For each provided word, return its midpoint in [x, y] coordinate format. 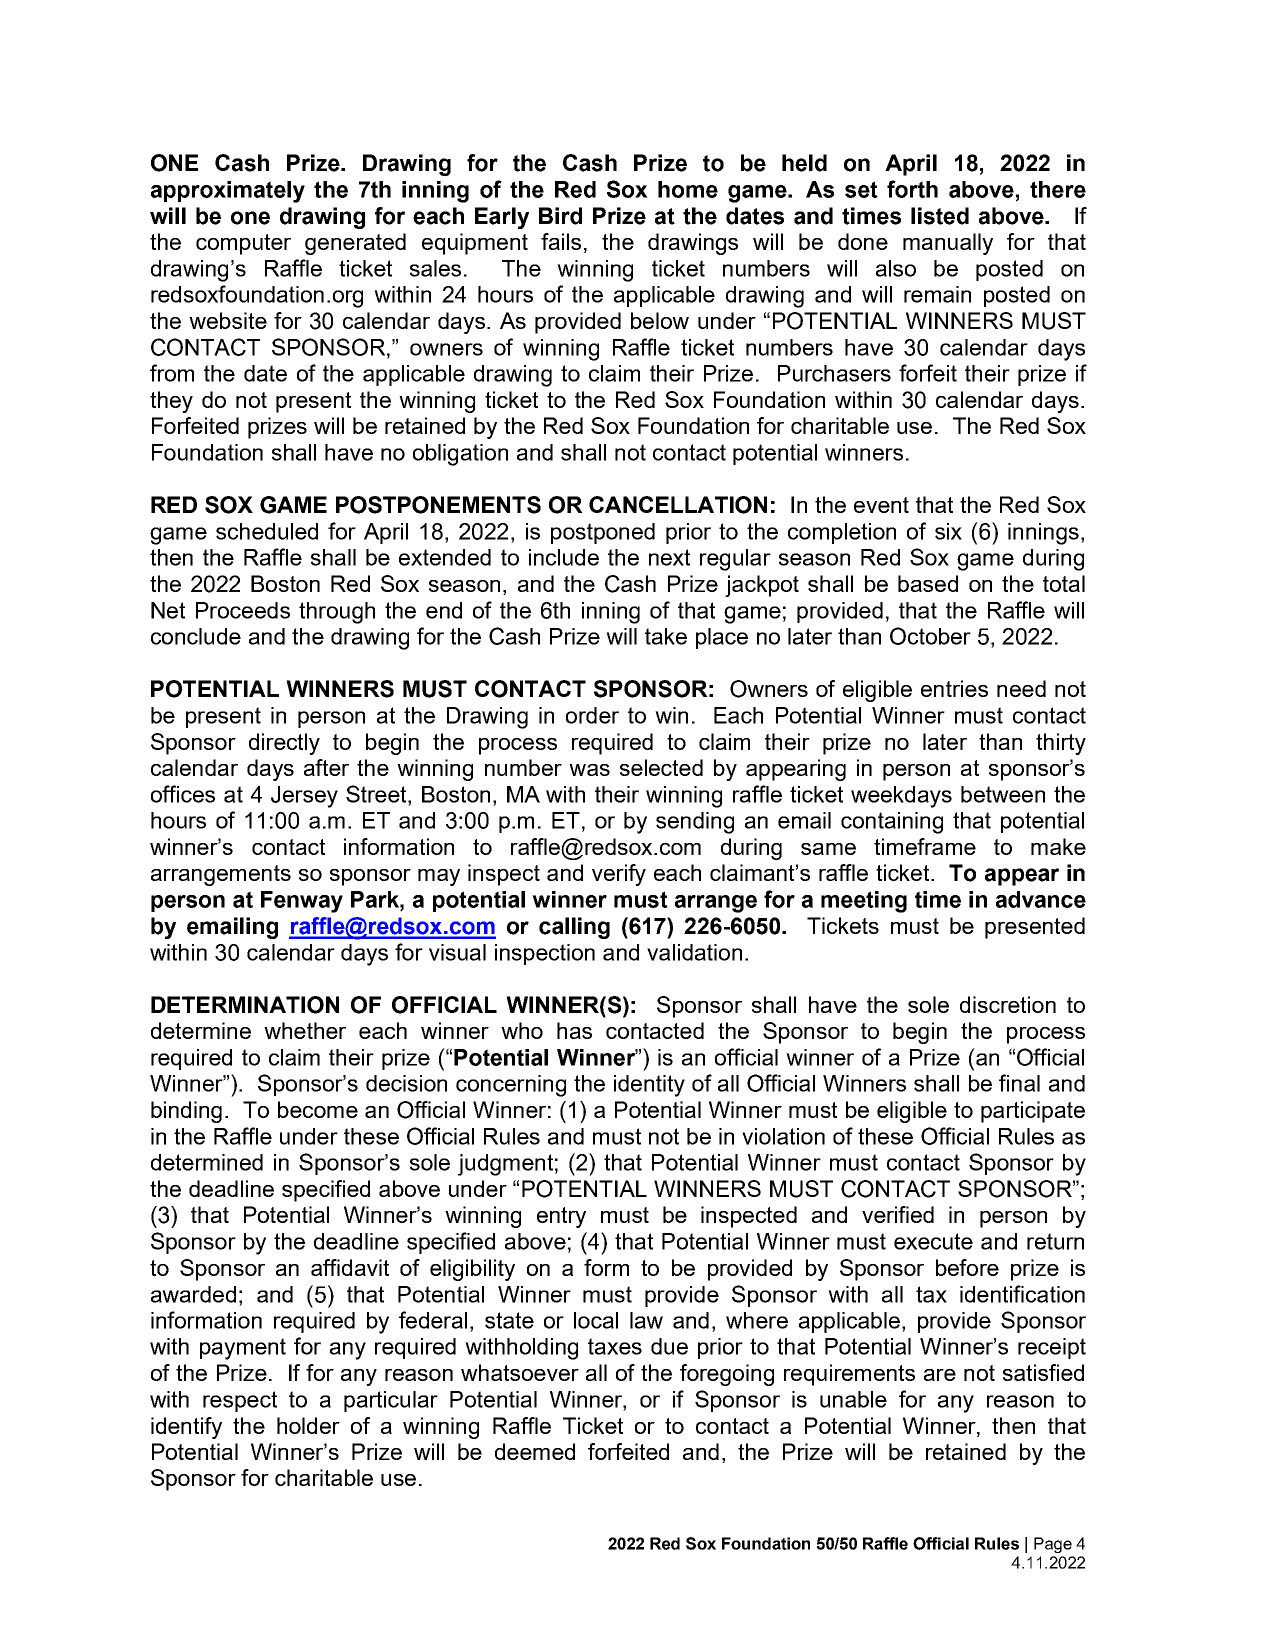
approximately [228, 192]
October [930, 636]
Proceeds [243, 610]
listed [940, 216]
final [1019, 1083]
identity [649, 1086]
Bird [560, 216]
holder [308, 1425]
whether [305, 1030]
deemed [535, 1451]
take [666, 636]
